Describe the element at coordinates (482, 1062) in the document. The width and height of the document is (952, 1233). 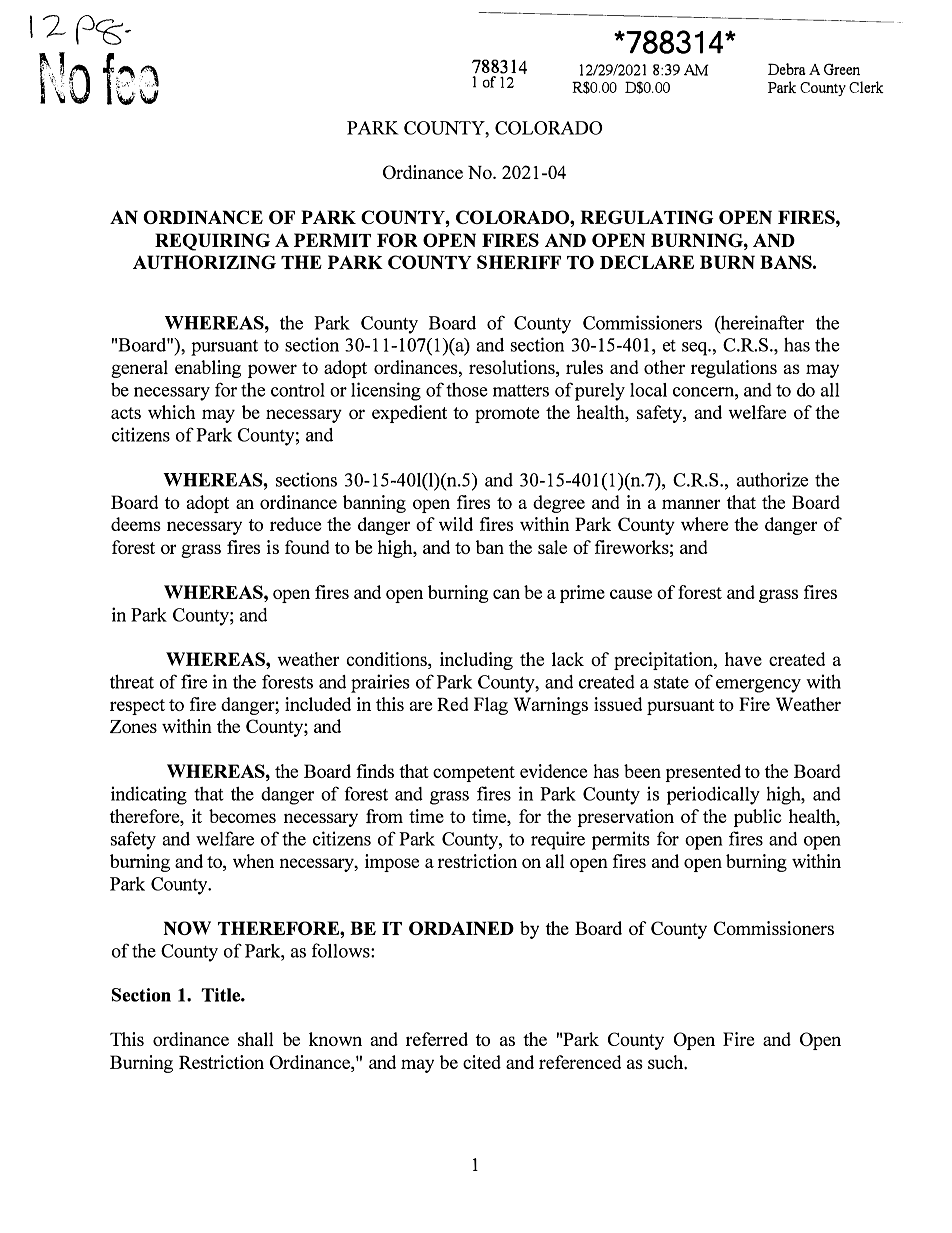
I see `cited` at that location.
